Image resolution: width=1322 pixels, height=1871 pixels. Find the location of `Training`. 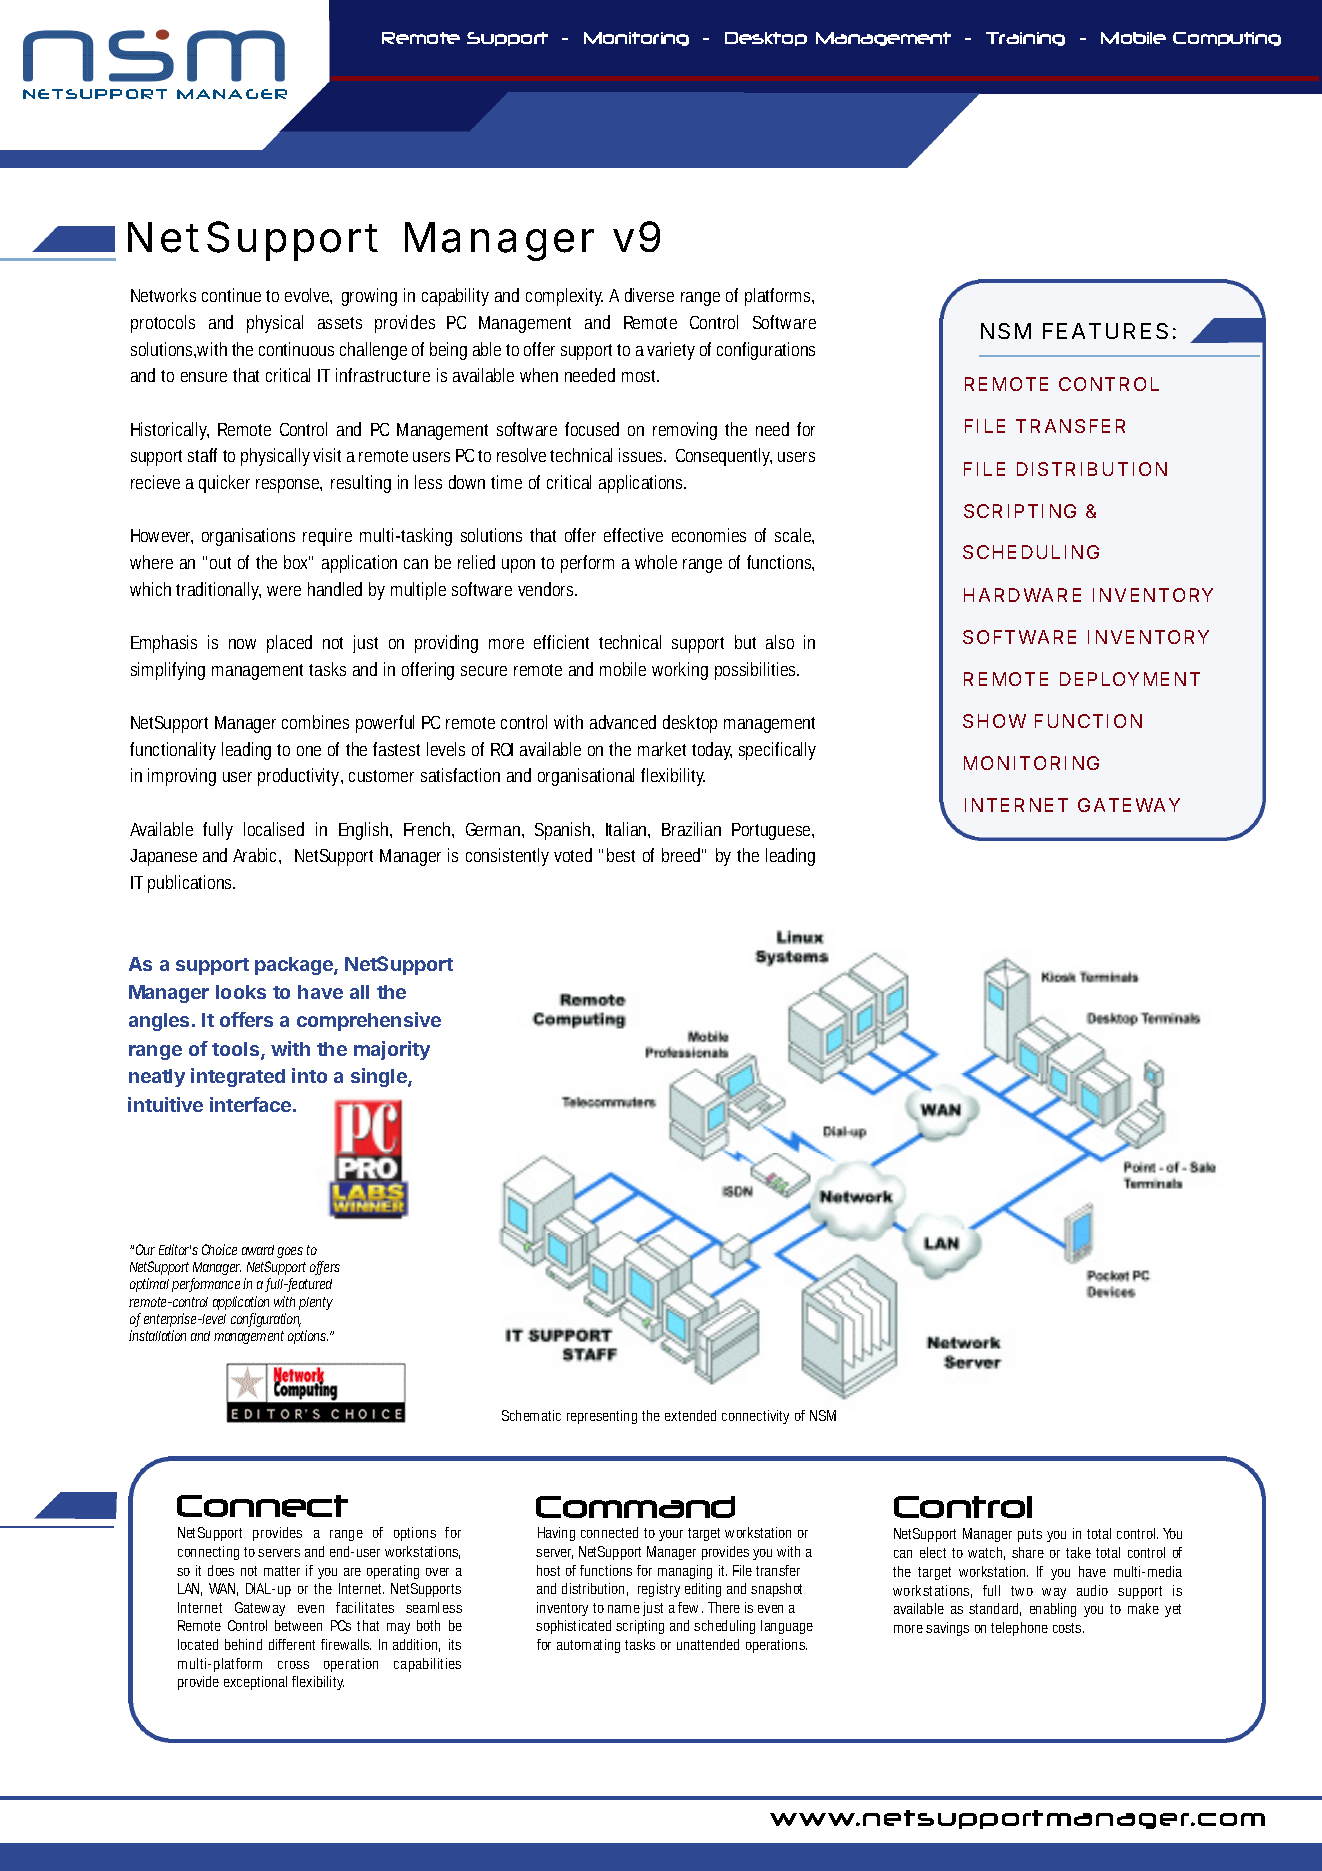

Training is located at coordinates (1025, 39).
